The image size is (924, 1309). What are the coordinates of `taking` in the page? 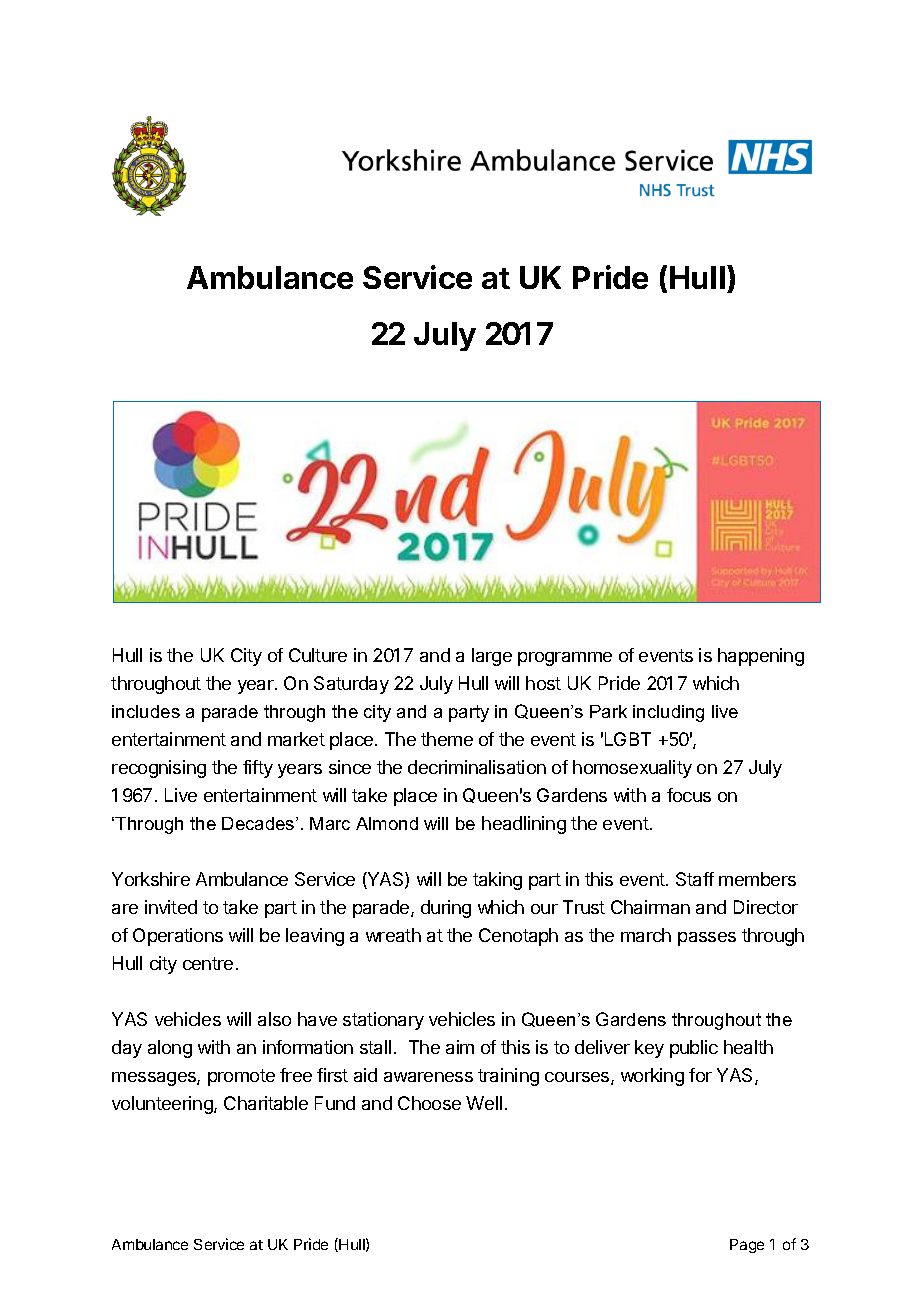 It's located at (497, 881).
